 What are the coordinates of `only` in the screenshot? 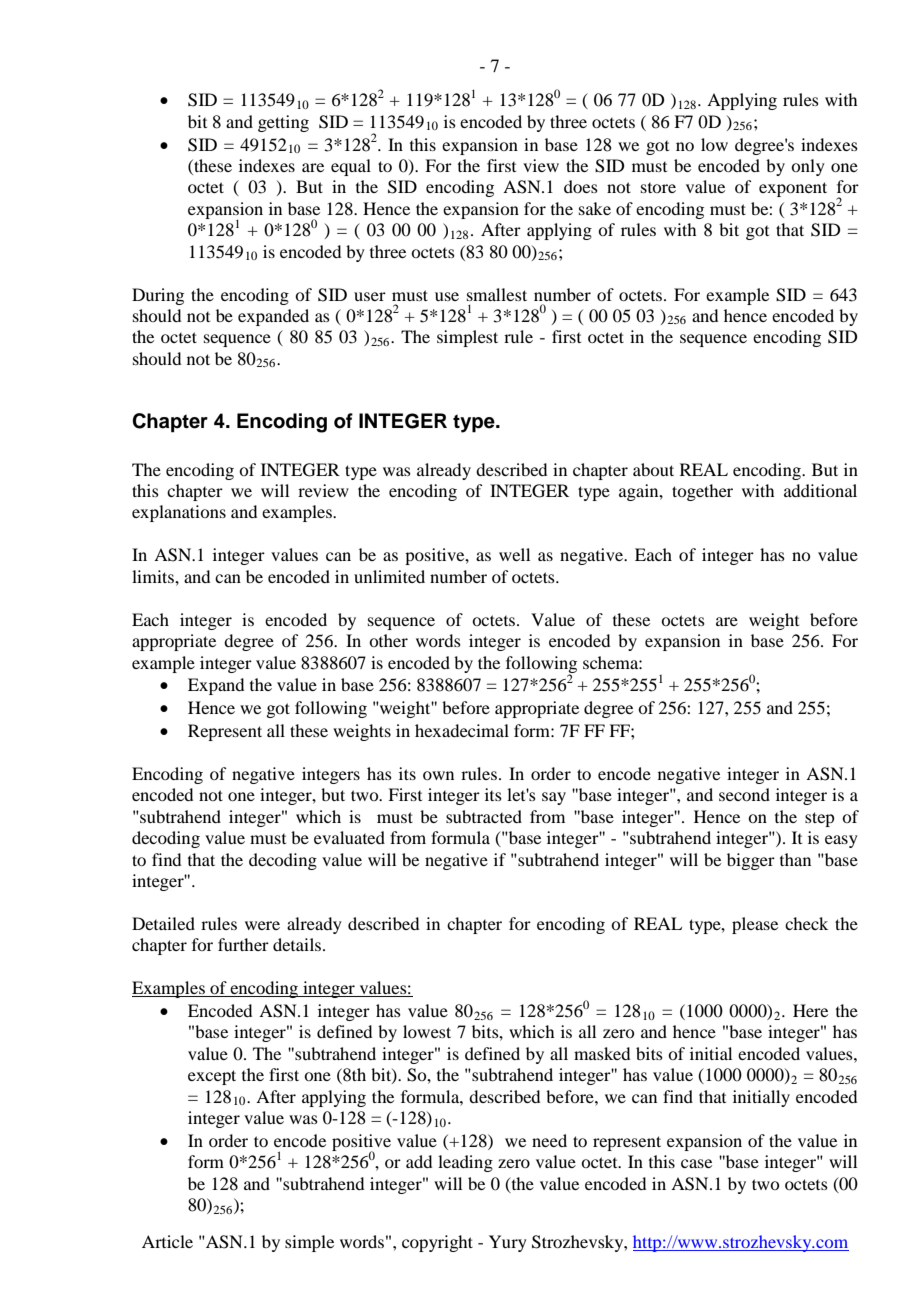 It's located at (808, 167).
